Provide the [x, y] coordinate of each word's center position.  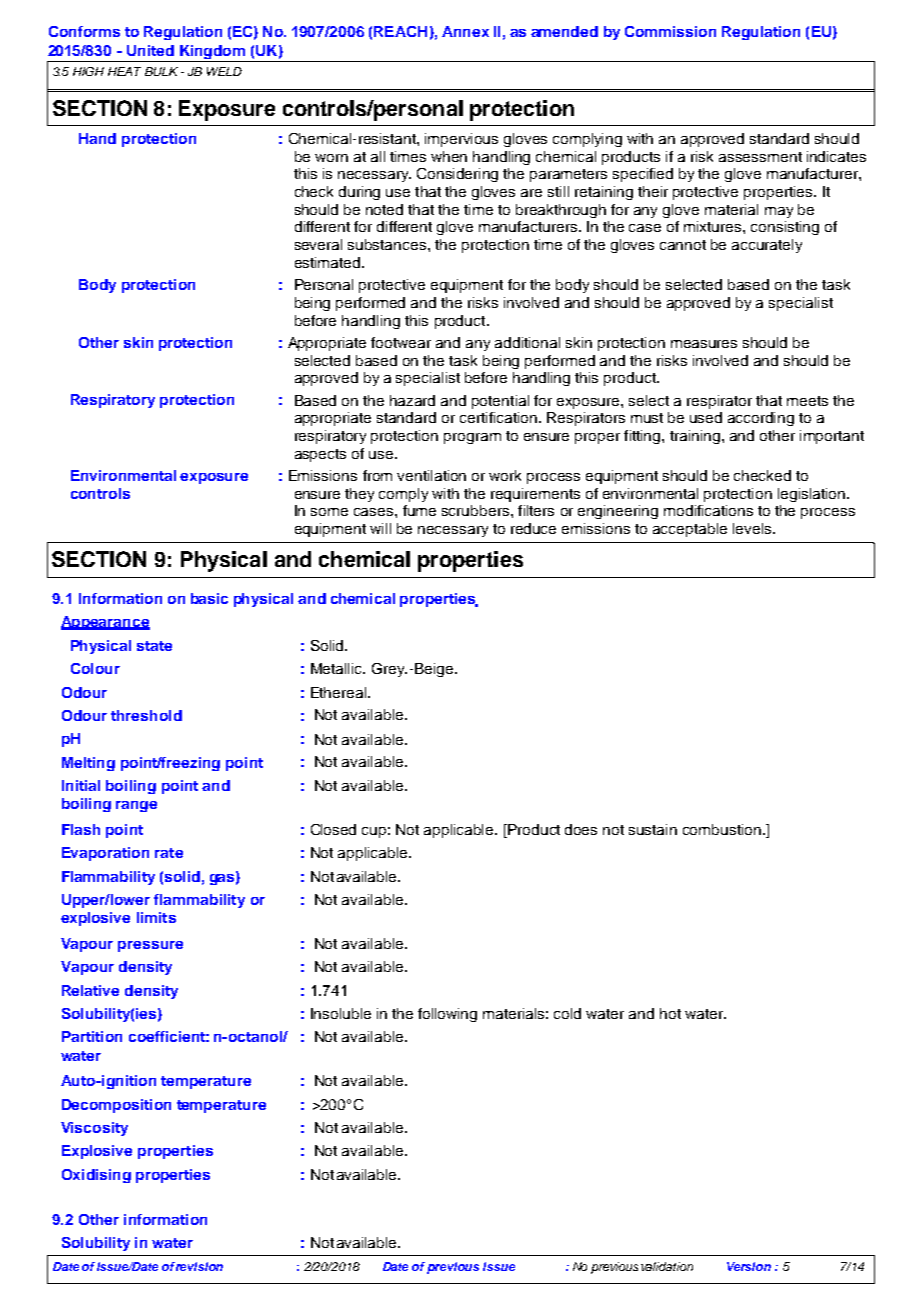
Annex [465, 31]
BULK [161, 71]
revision [199, 1266]
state [154, 646]
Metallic [338, 668]
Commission [670, 31]
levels [753, 528]
